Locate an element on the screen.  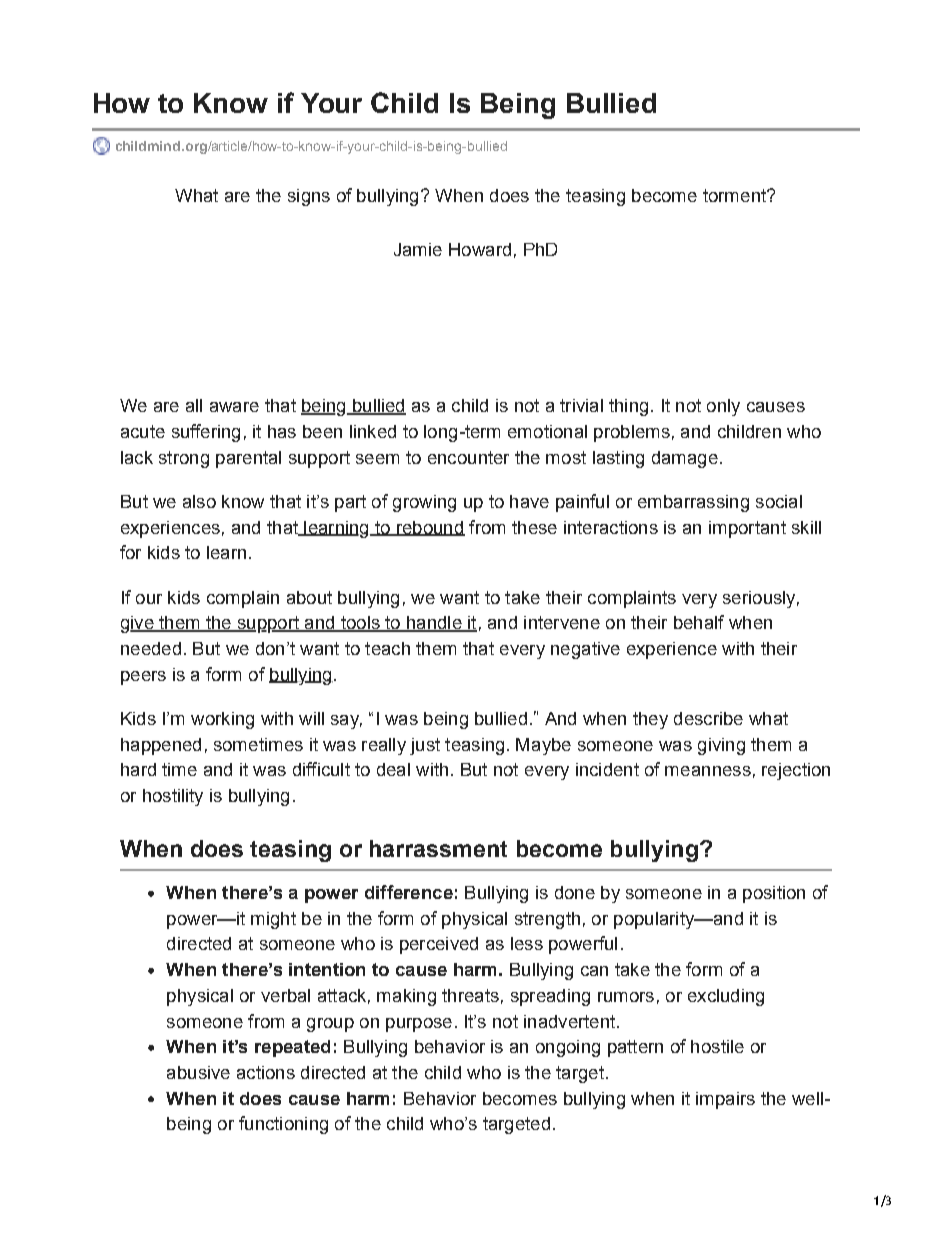
position is located at coordinates (774, 894).
